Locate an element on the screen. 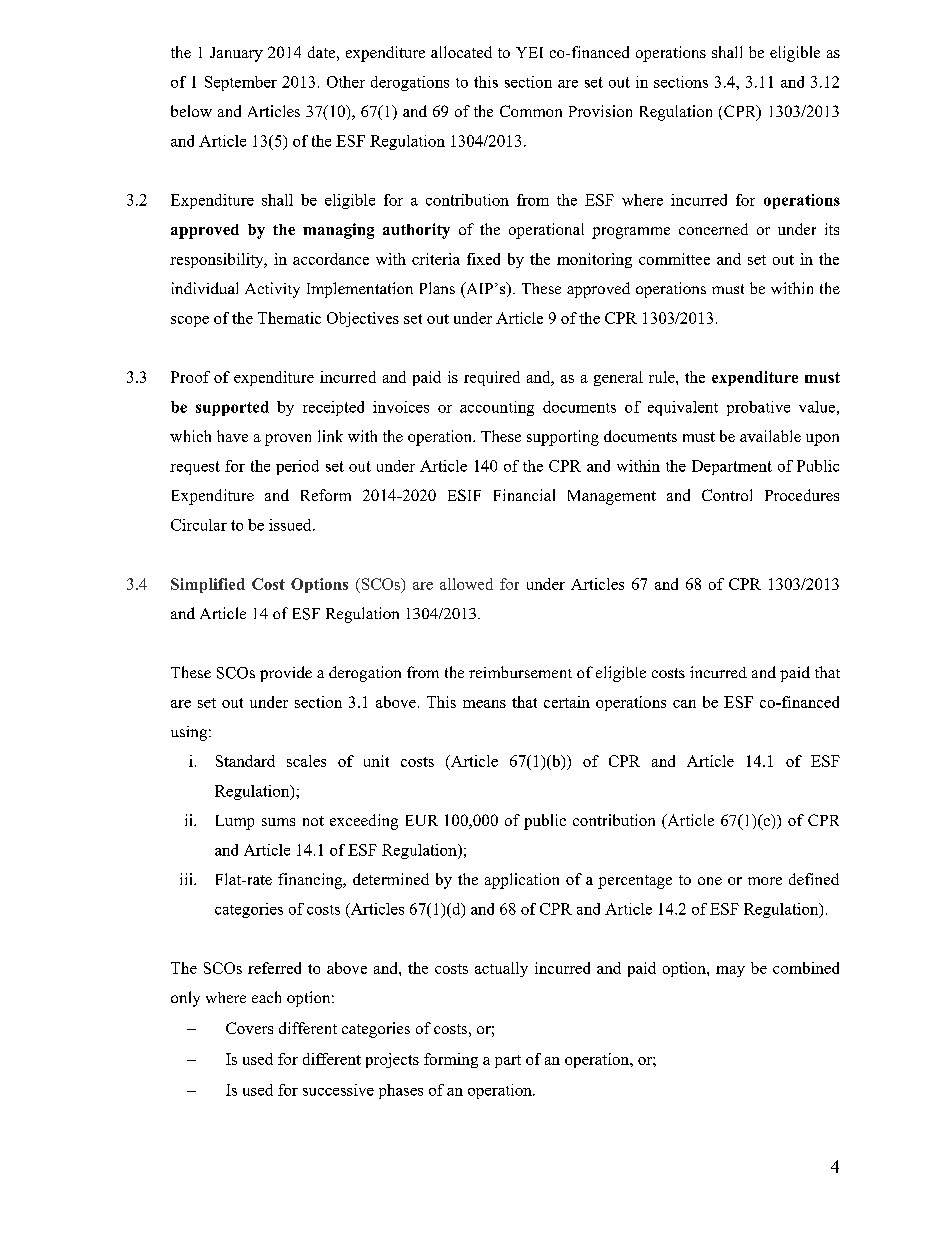 The width and height of the screenshot is (952, 1233). means is located at coordinates (484, 704).
